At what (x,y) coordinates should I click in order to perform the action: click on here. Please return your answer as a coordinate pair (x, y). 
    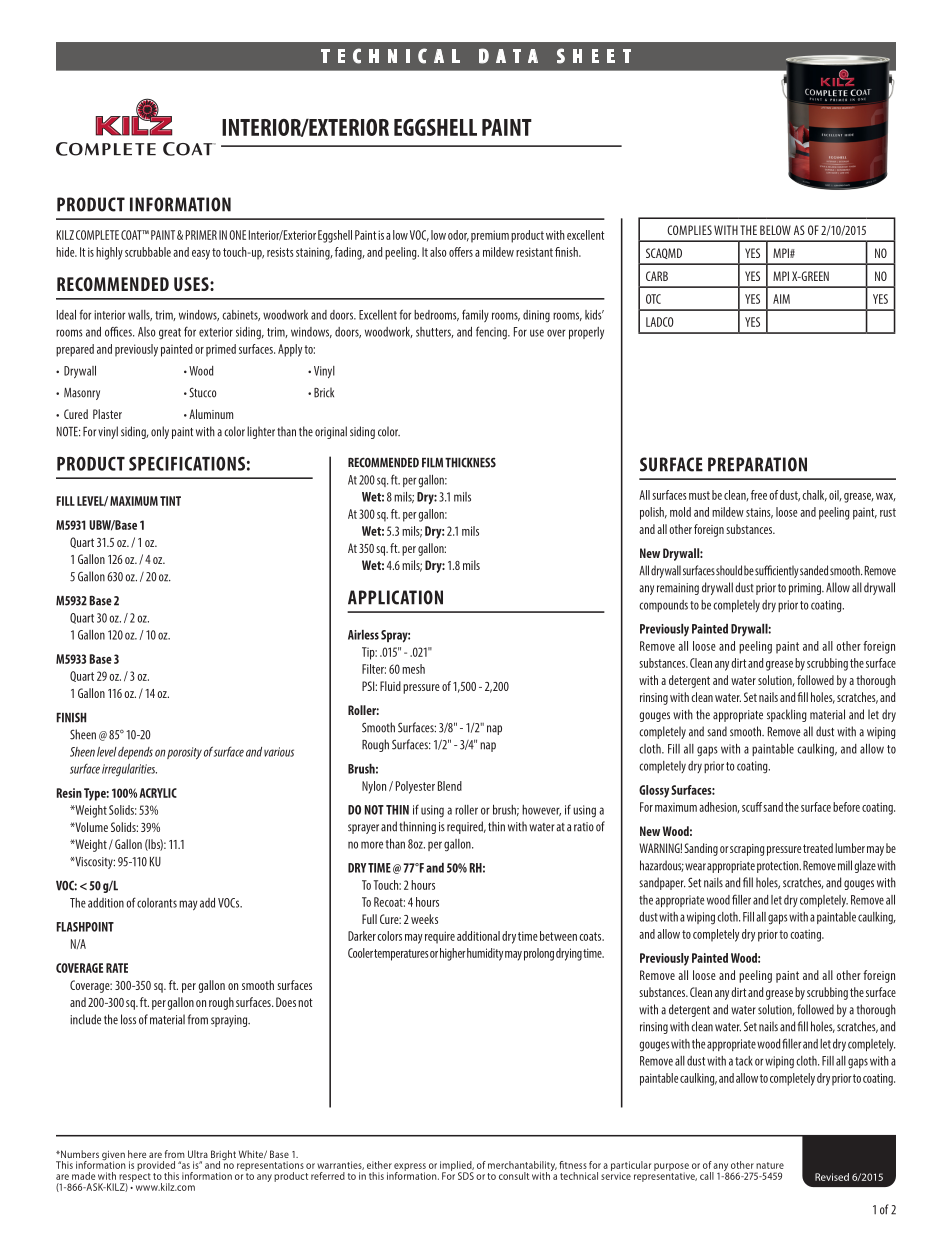
    Looking at the image, I should click on (137, 1154).
